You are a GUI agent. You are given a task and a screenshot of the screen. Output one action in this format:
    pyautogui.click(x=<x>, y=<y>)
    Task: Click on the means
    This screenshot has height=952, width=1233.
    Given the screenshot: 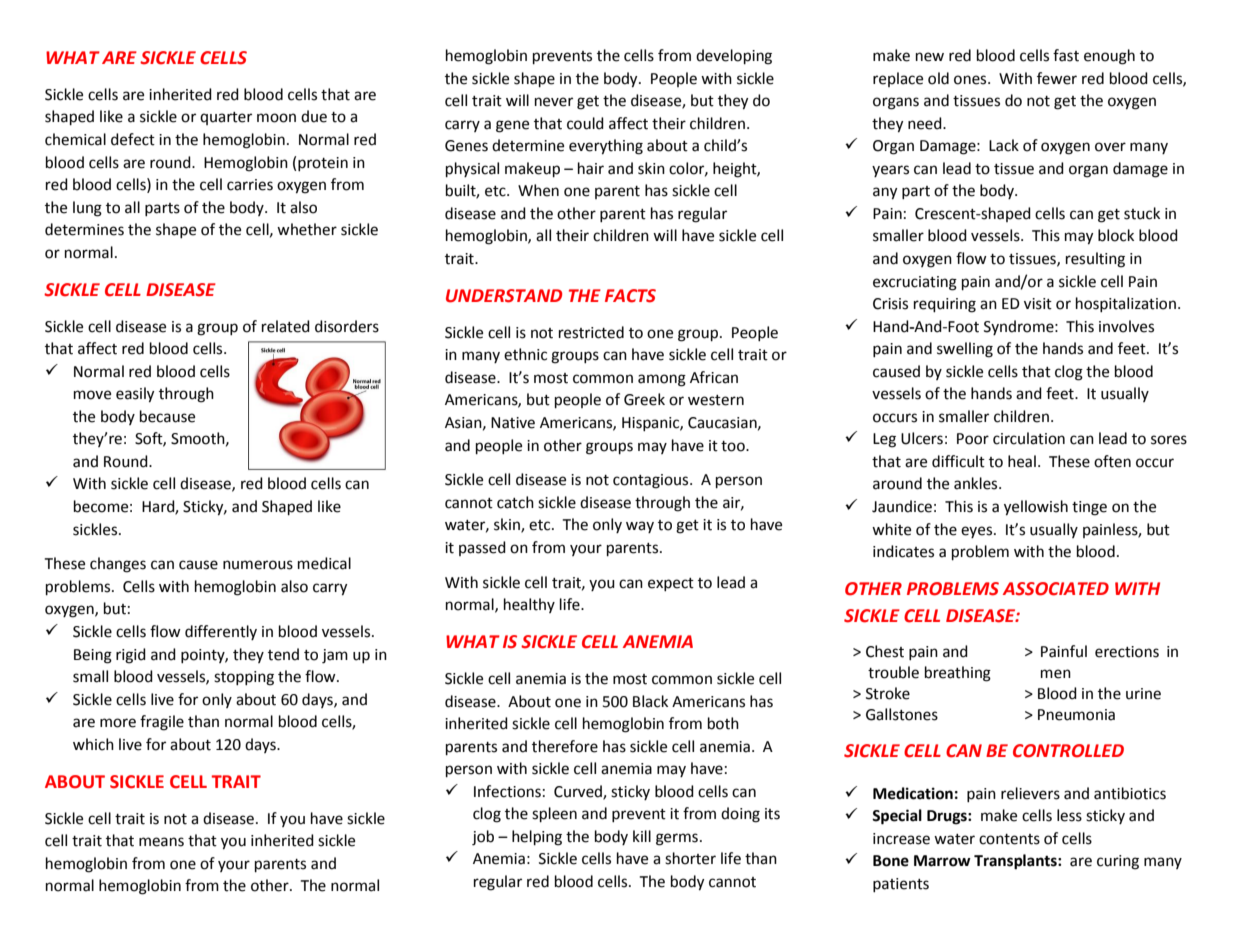 What is the action you would take?
    pyautogui.click(x=161, y=842)
